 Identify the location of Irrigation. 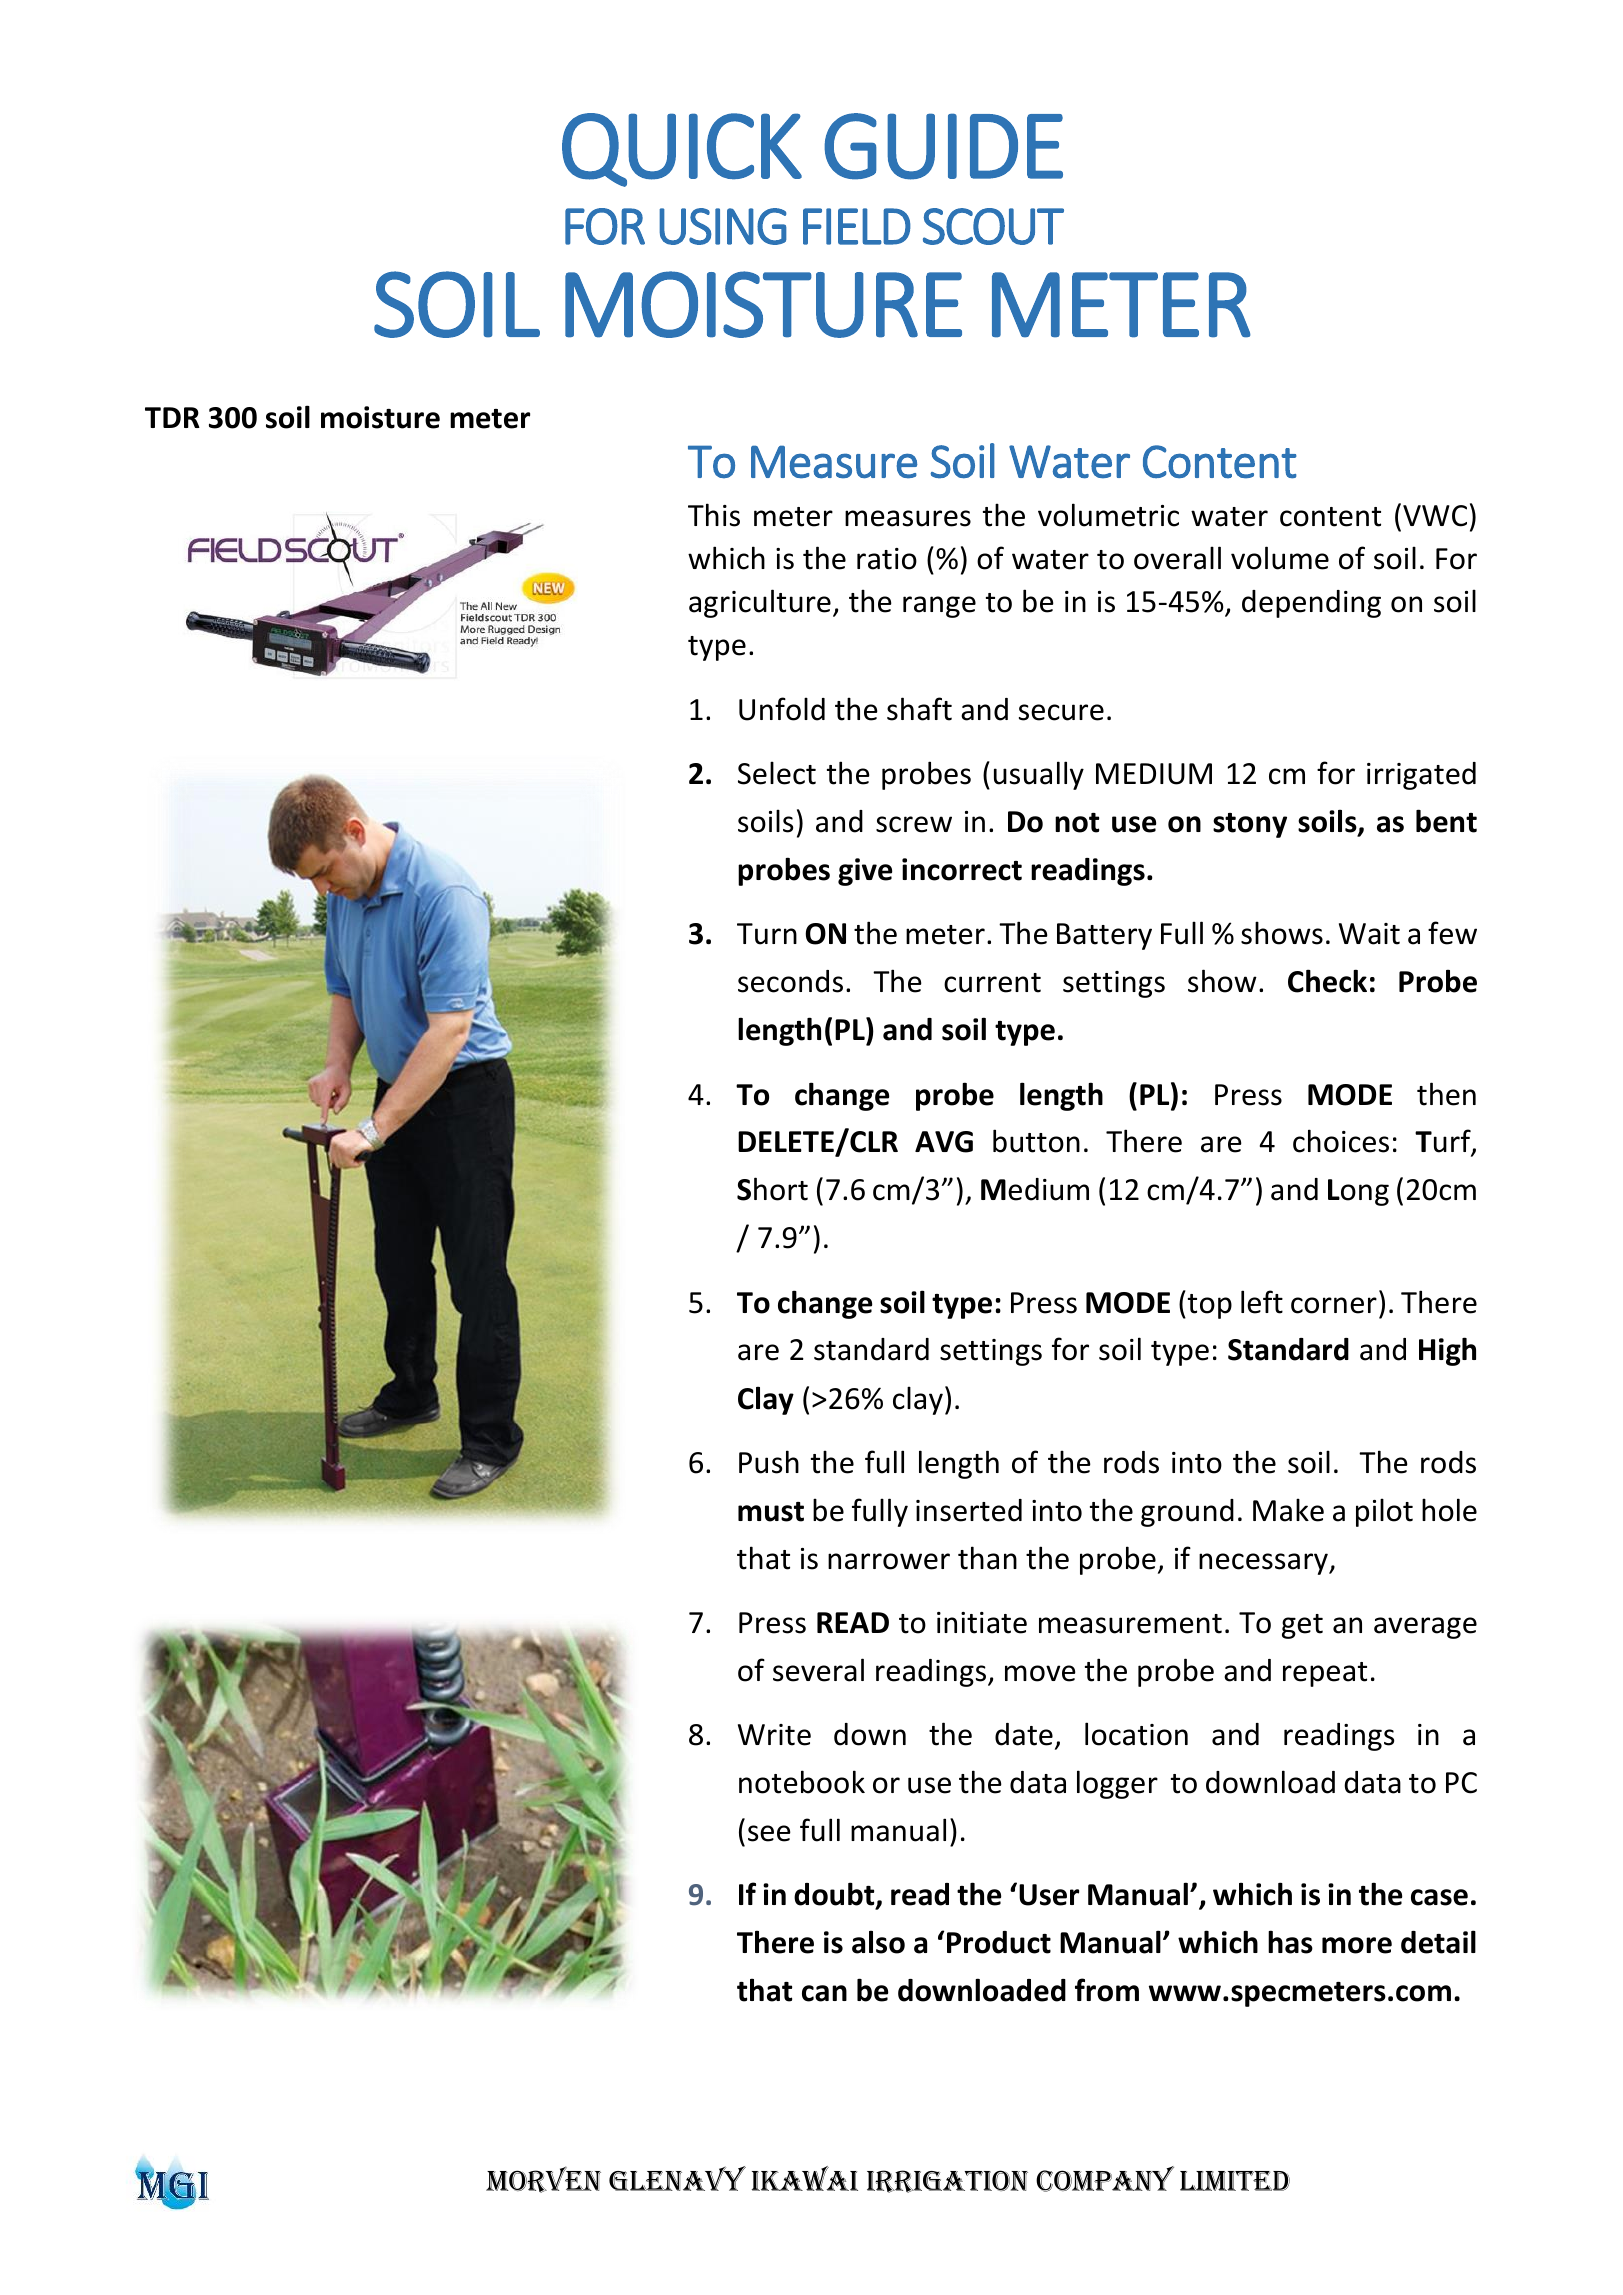
(947, 2181).
